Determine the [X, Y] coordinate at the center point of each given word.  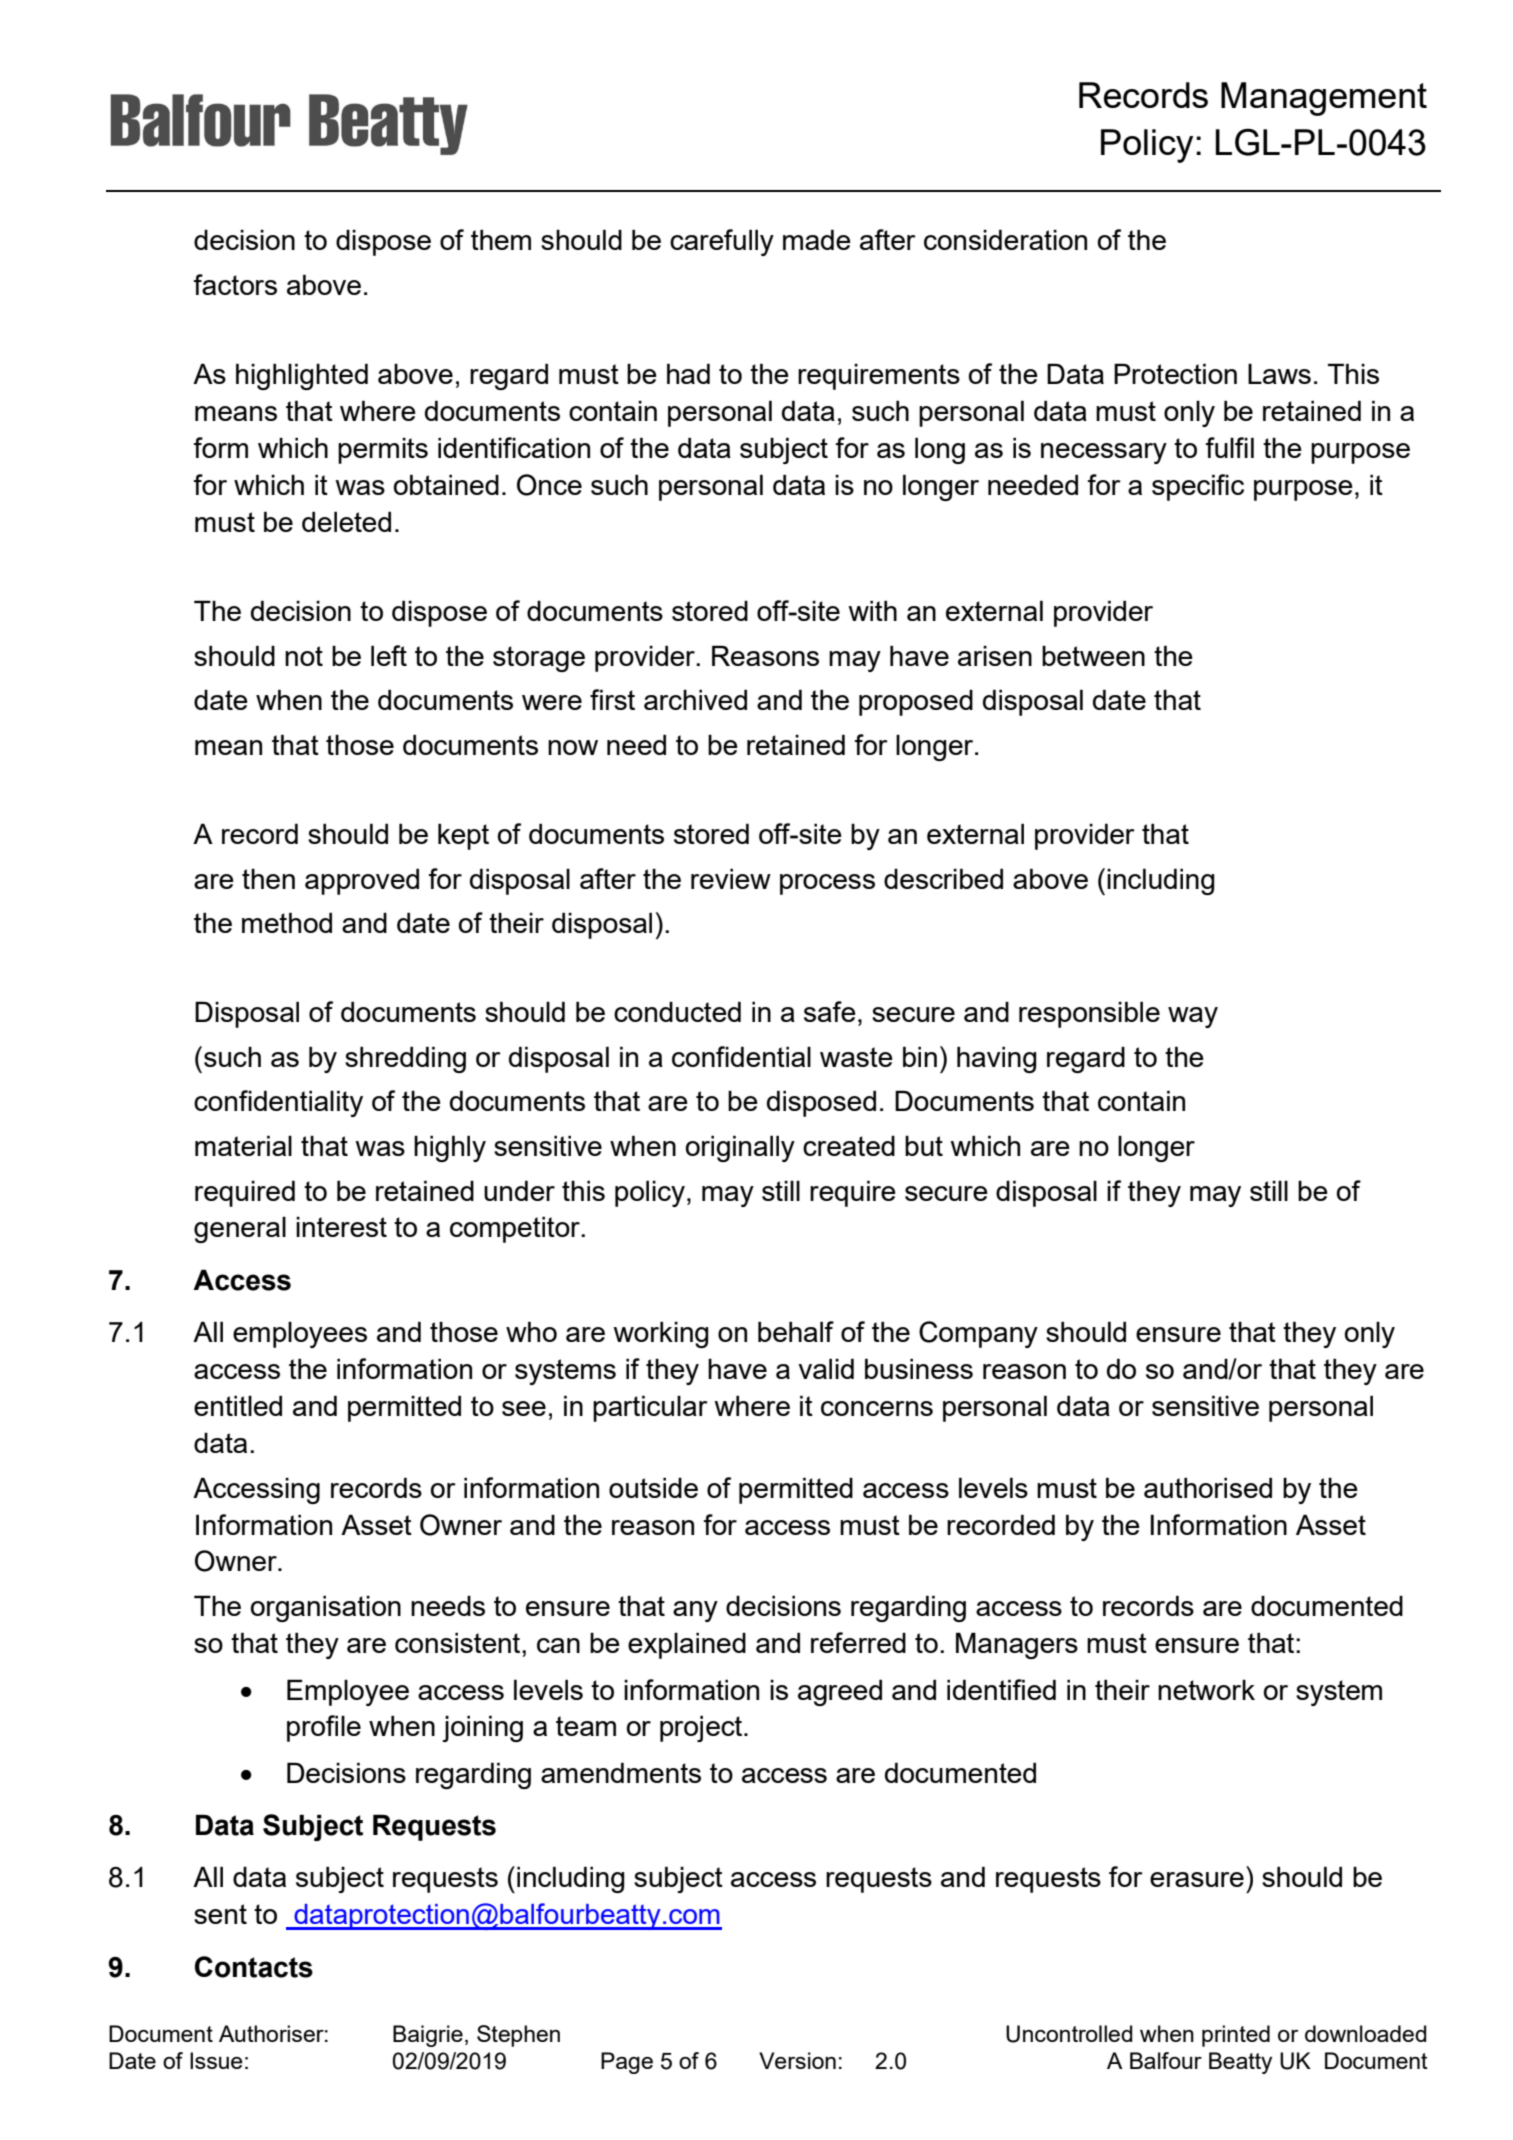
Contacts [254, 1967]
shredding [405, 1059]
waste [856, 1057]
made [817, 239]
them [501, 239]
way [1193, 1017]
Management [1324, 99]
